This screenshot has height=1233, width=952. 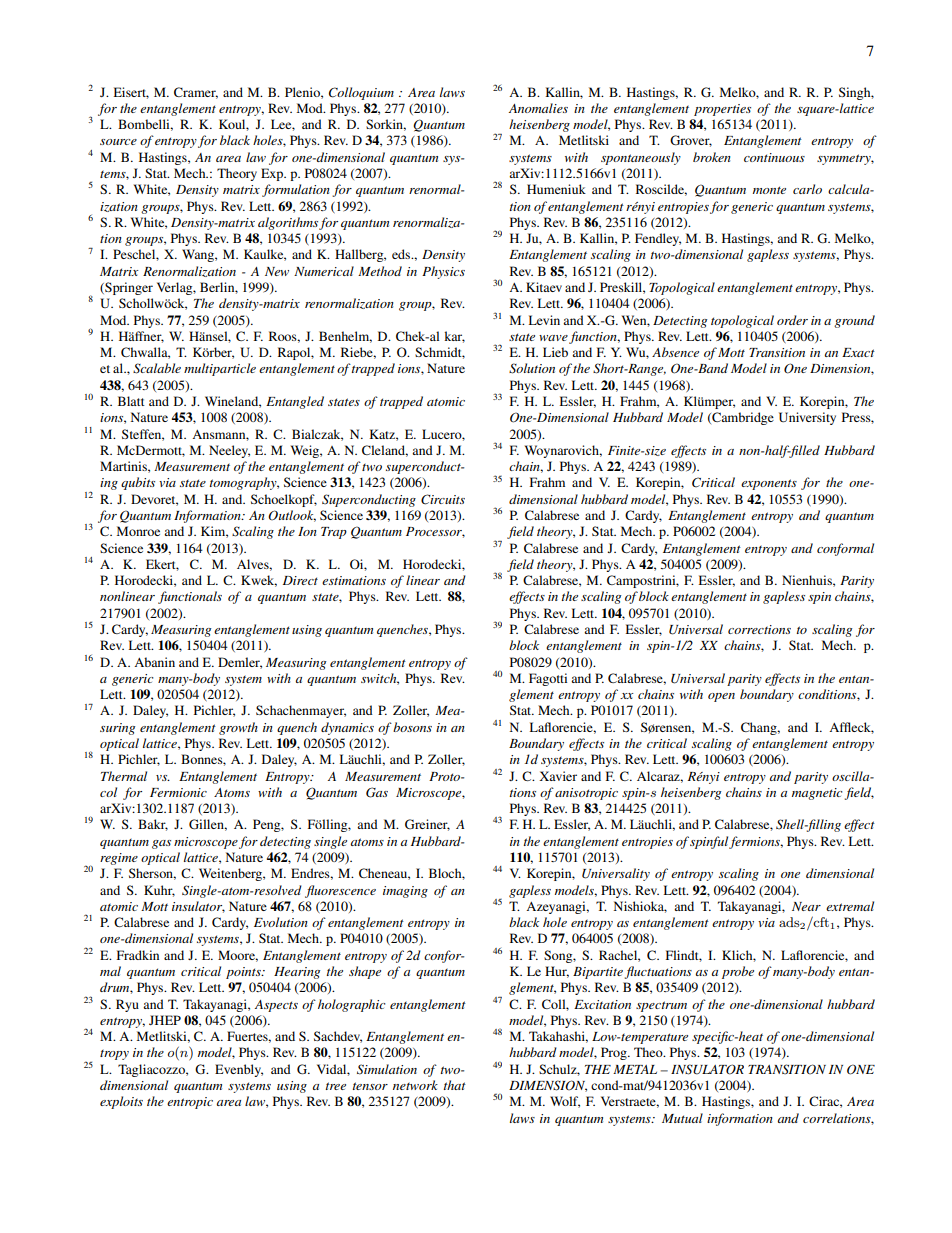 I want to click on continuous, so click(x=774, y=157).
